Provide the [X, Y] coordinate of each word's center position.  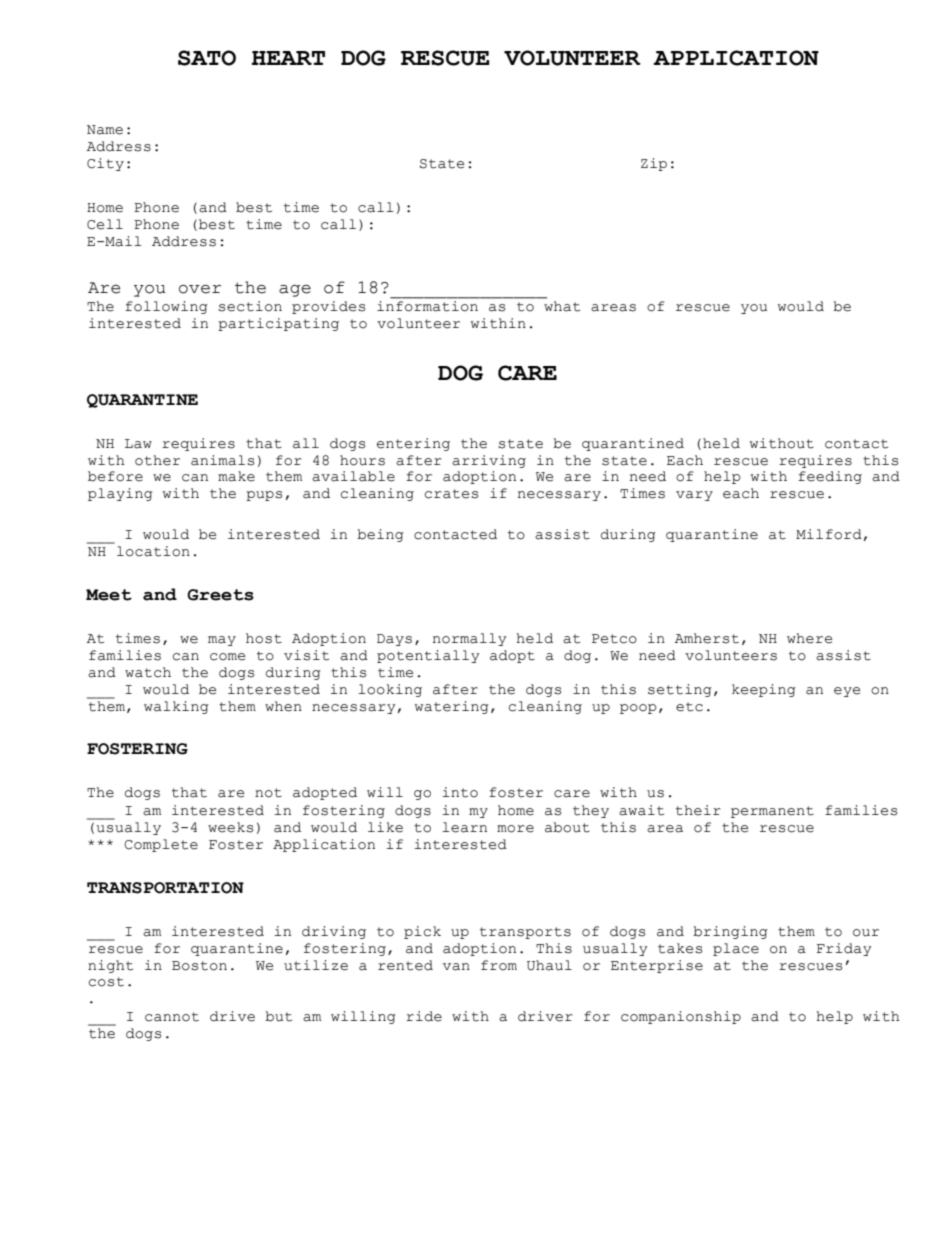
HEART [288, 58]
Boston [199, 966]
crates [451, 494]
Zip [654, 164]
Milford [829, 534]
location [153, 551]
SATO [207, 58]
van [456, 967]
